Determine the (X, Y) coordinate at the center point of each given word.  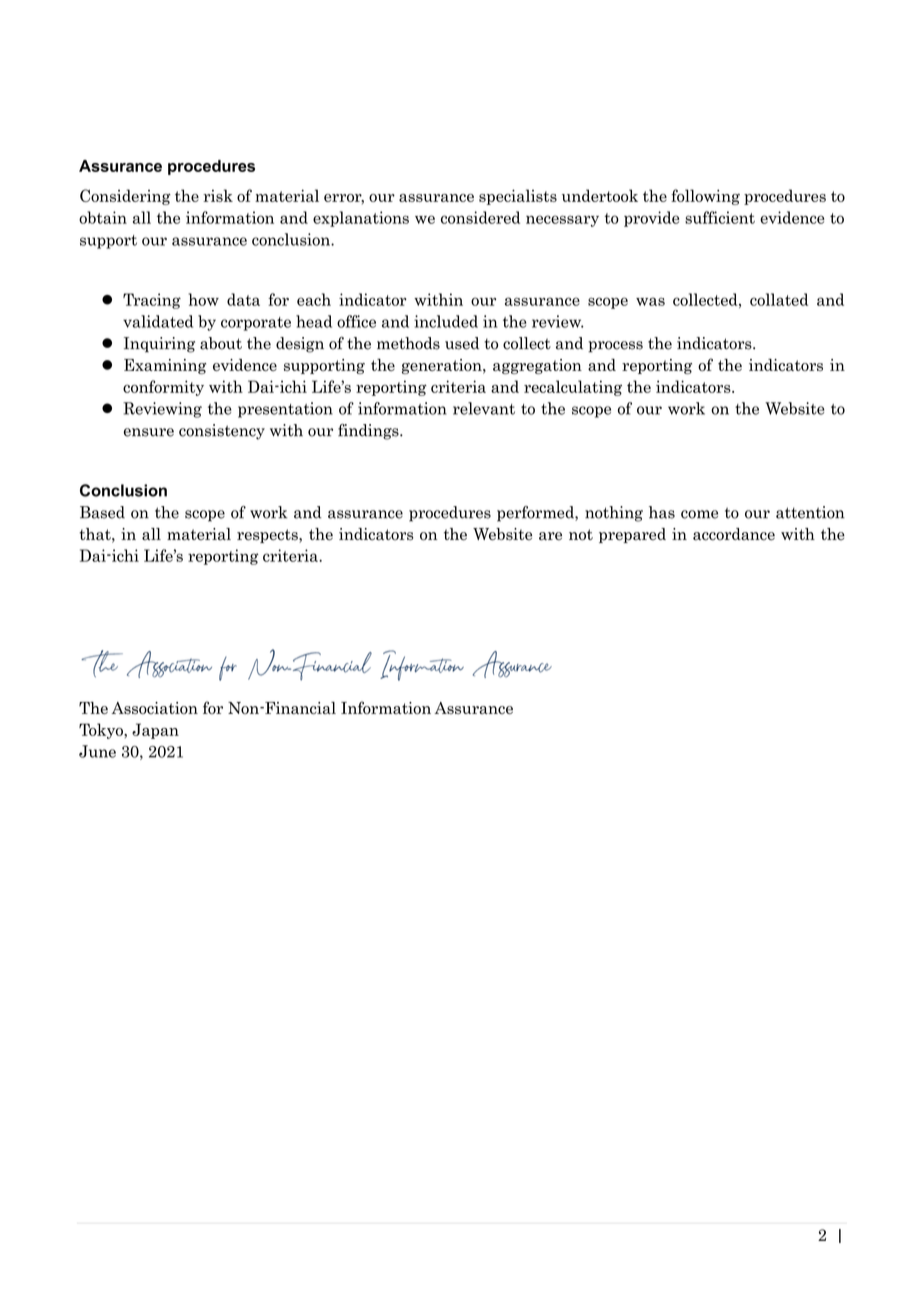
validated (158, 321)
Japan (155, 731)
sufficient (720, 217)
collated (779, 299)
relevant (484, 408)
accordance (734, 534)
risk (218, 195)
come (699, 514)
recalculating (573, 388)
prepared (632, 535)
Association (155, 708)
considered (480, 217)
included (446, 321)
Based (102, 512)
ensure (149, 432)
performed (536, 514)
